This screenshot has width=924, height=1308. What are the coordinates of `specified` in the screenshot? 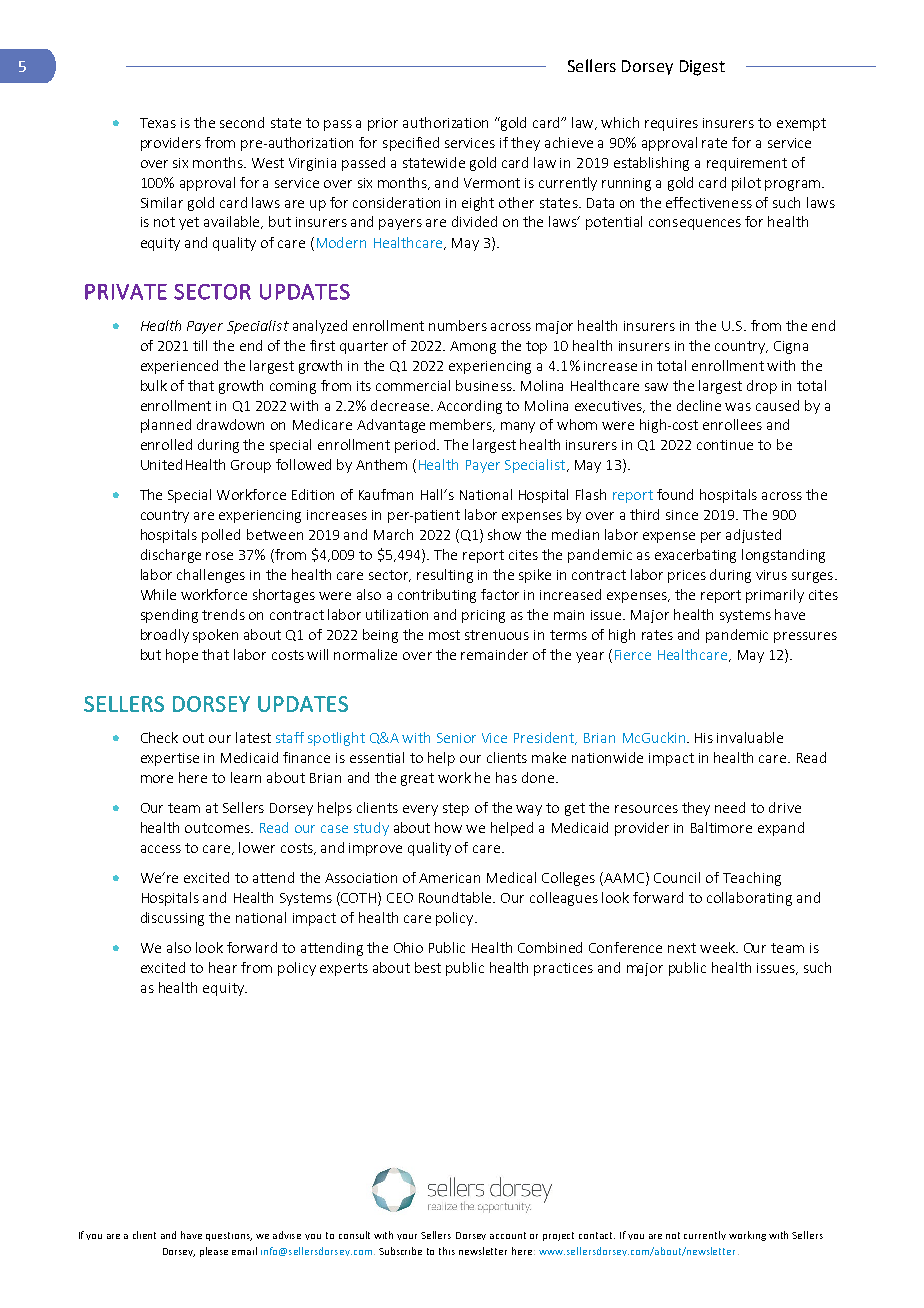 It's located at (411, 144).
